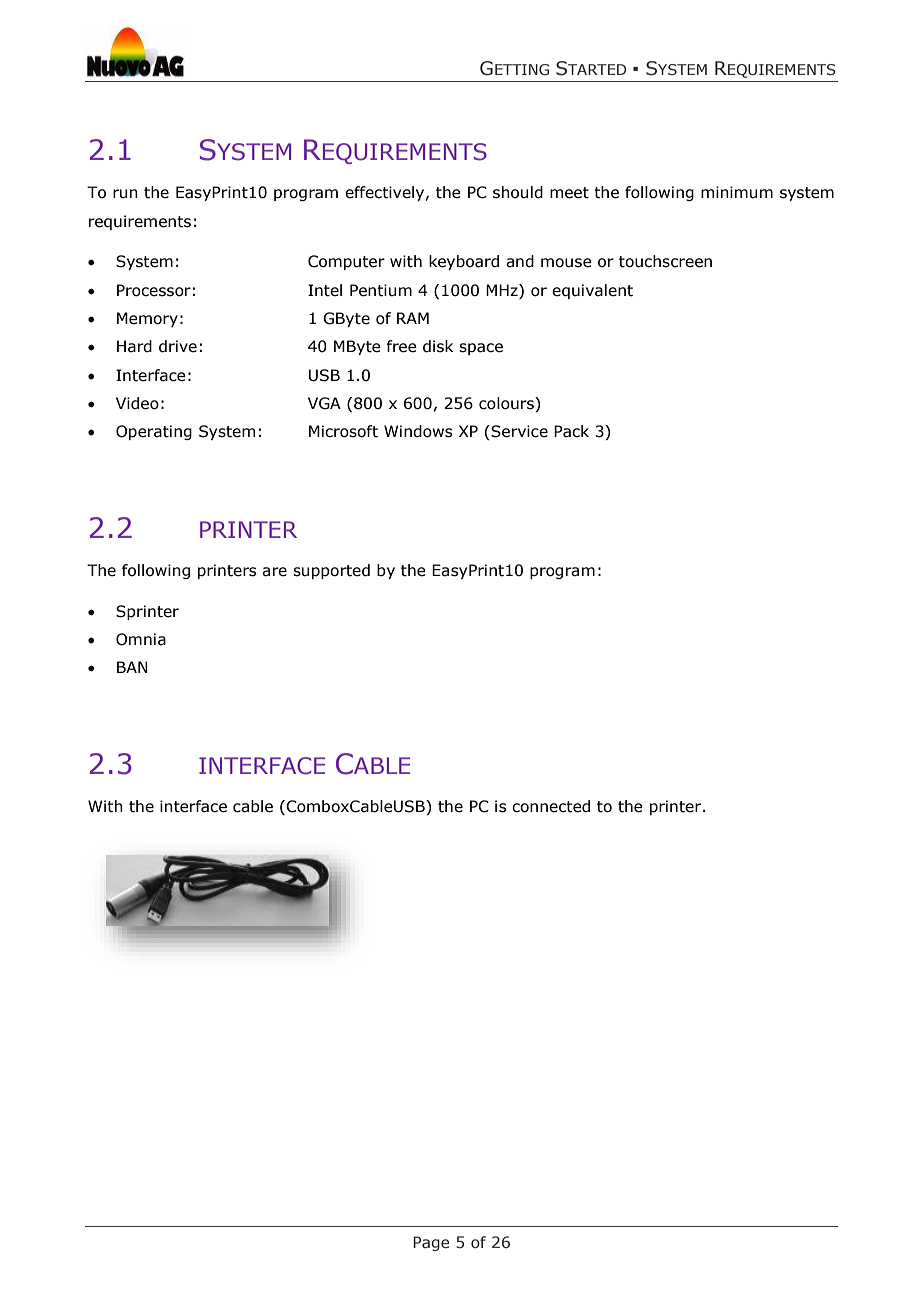 The width and height of the screenshot is (924, 1308). Describe the element at coordinates (125, 194) in the screenshot. I see `run` at that location.
